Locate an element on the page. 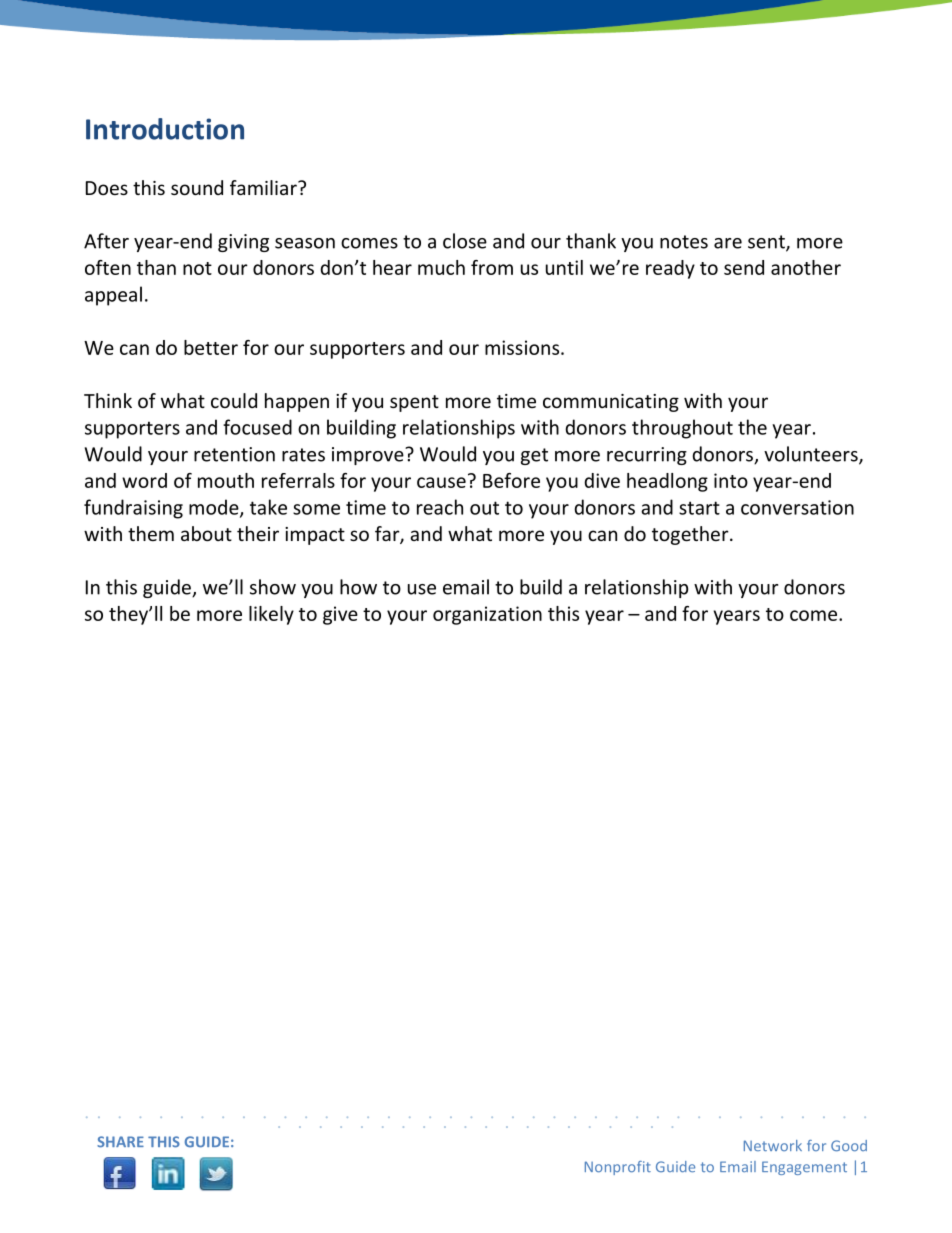 Image resolution: width=952 pixels, height=1233 pixels. close is located at coordinates (465, 241).
